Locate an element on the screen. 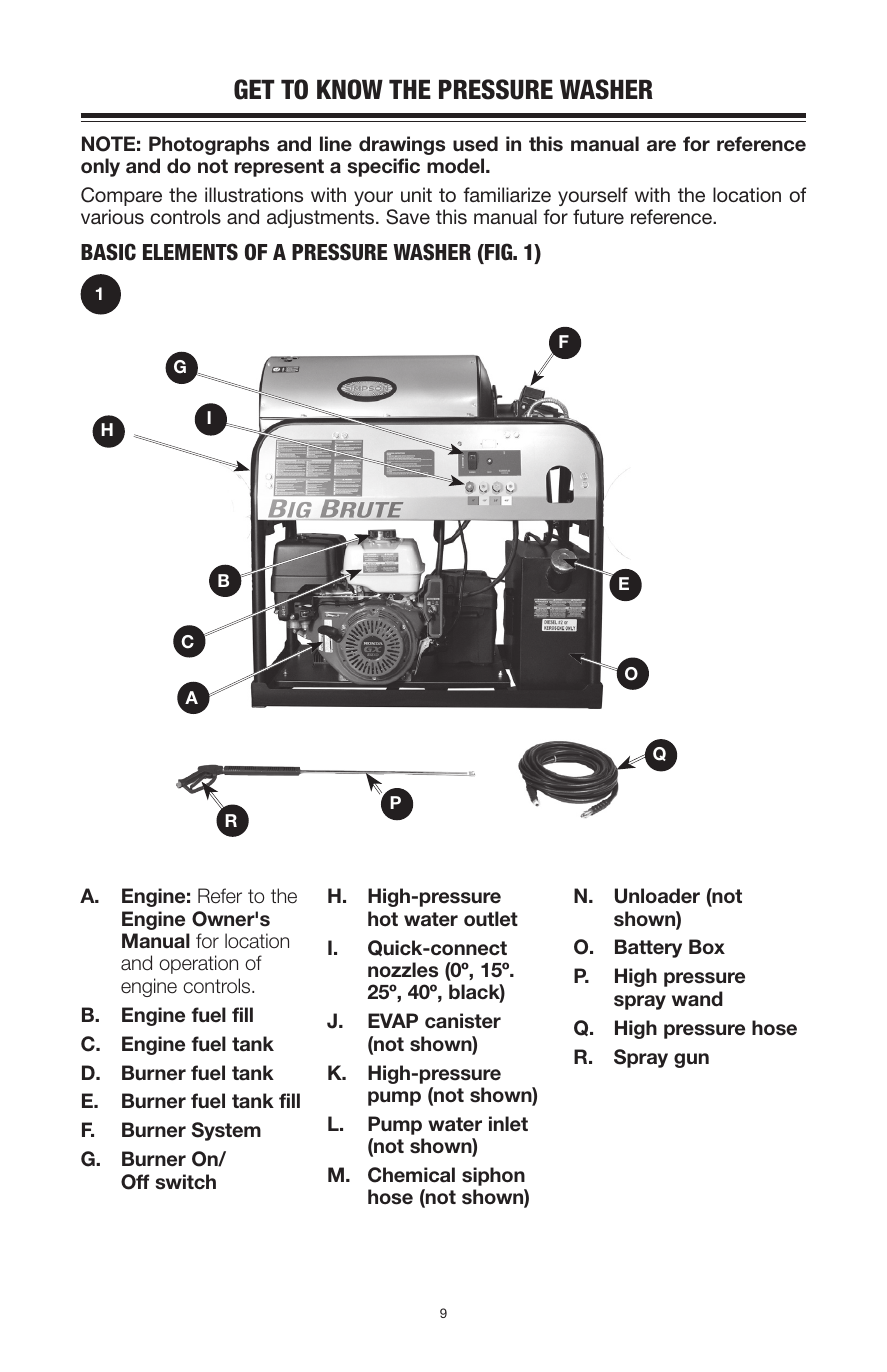 This screenshot has height=1372, width=887. gun is located at coordinates (691, 1060).
